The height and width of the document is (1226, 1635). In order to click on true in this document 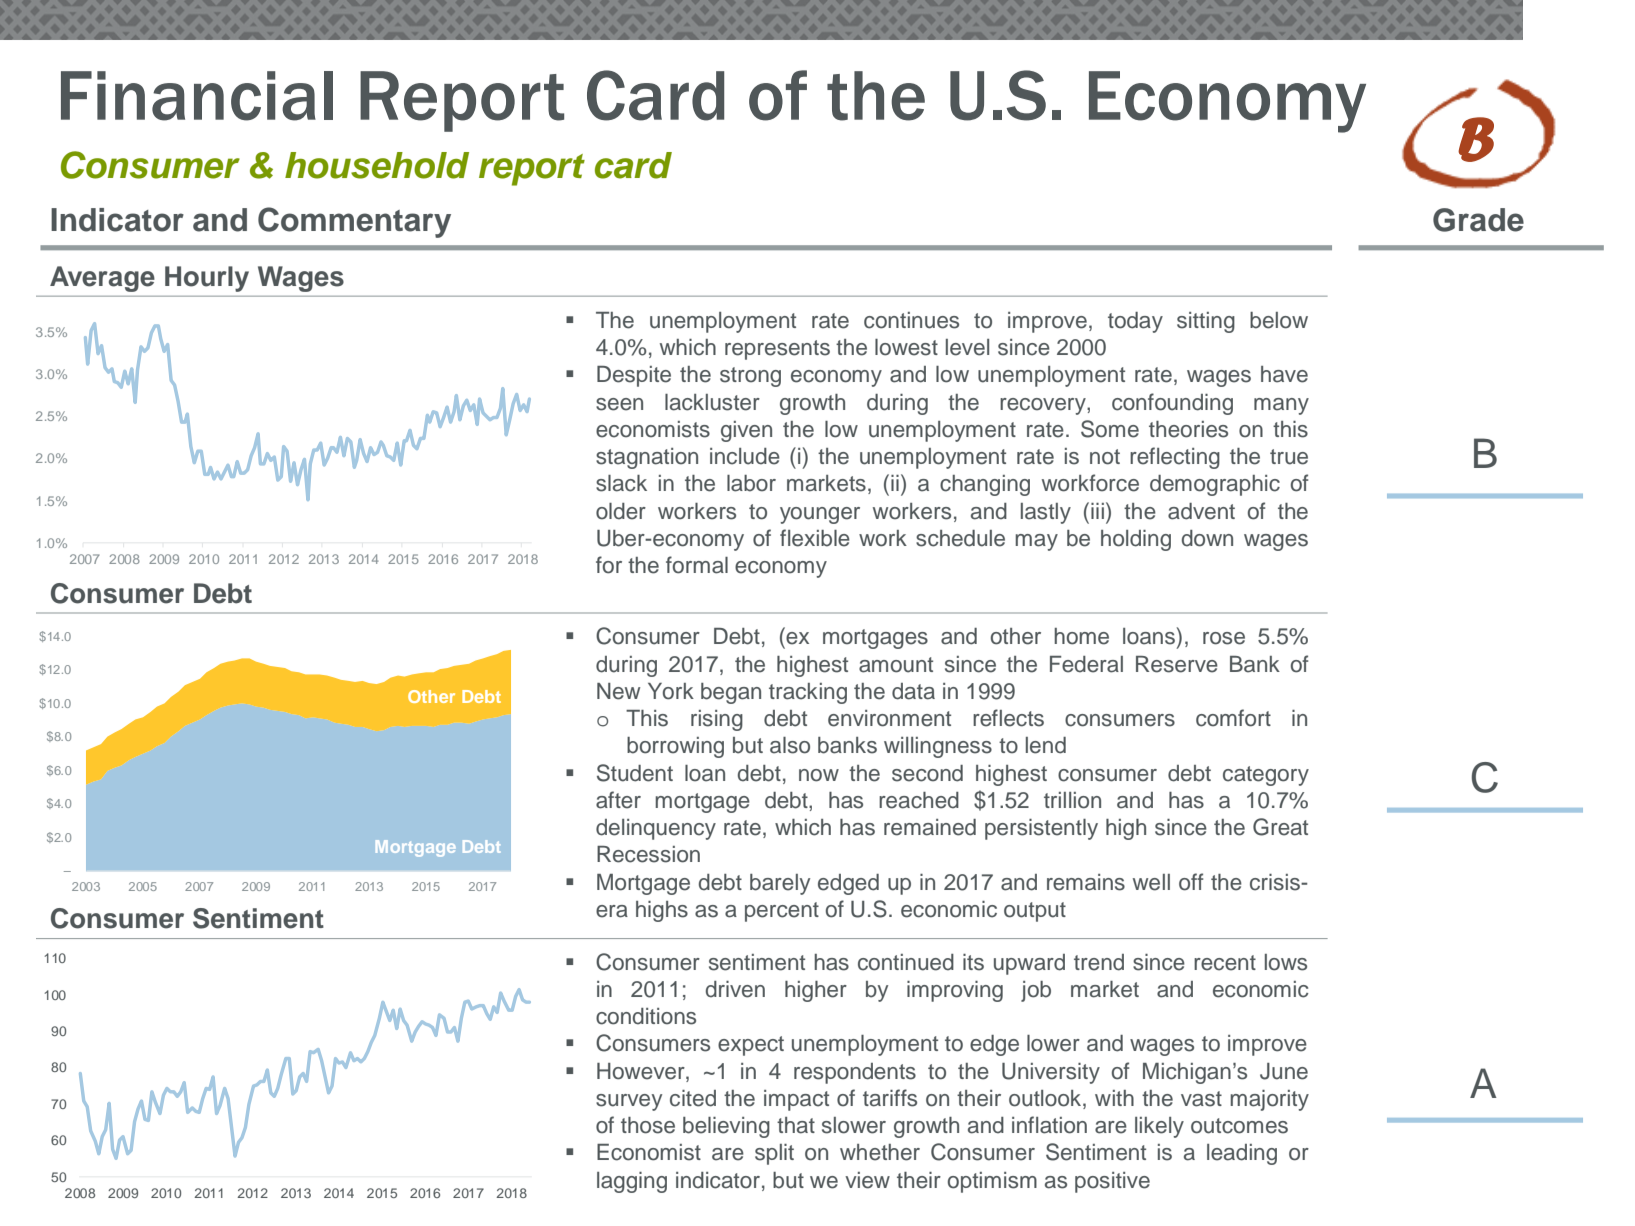, I will do `click(1289, 457)`.
